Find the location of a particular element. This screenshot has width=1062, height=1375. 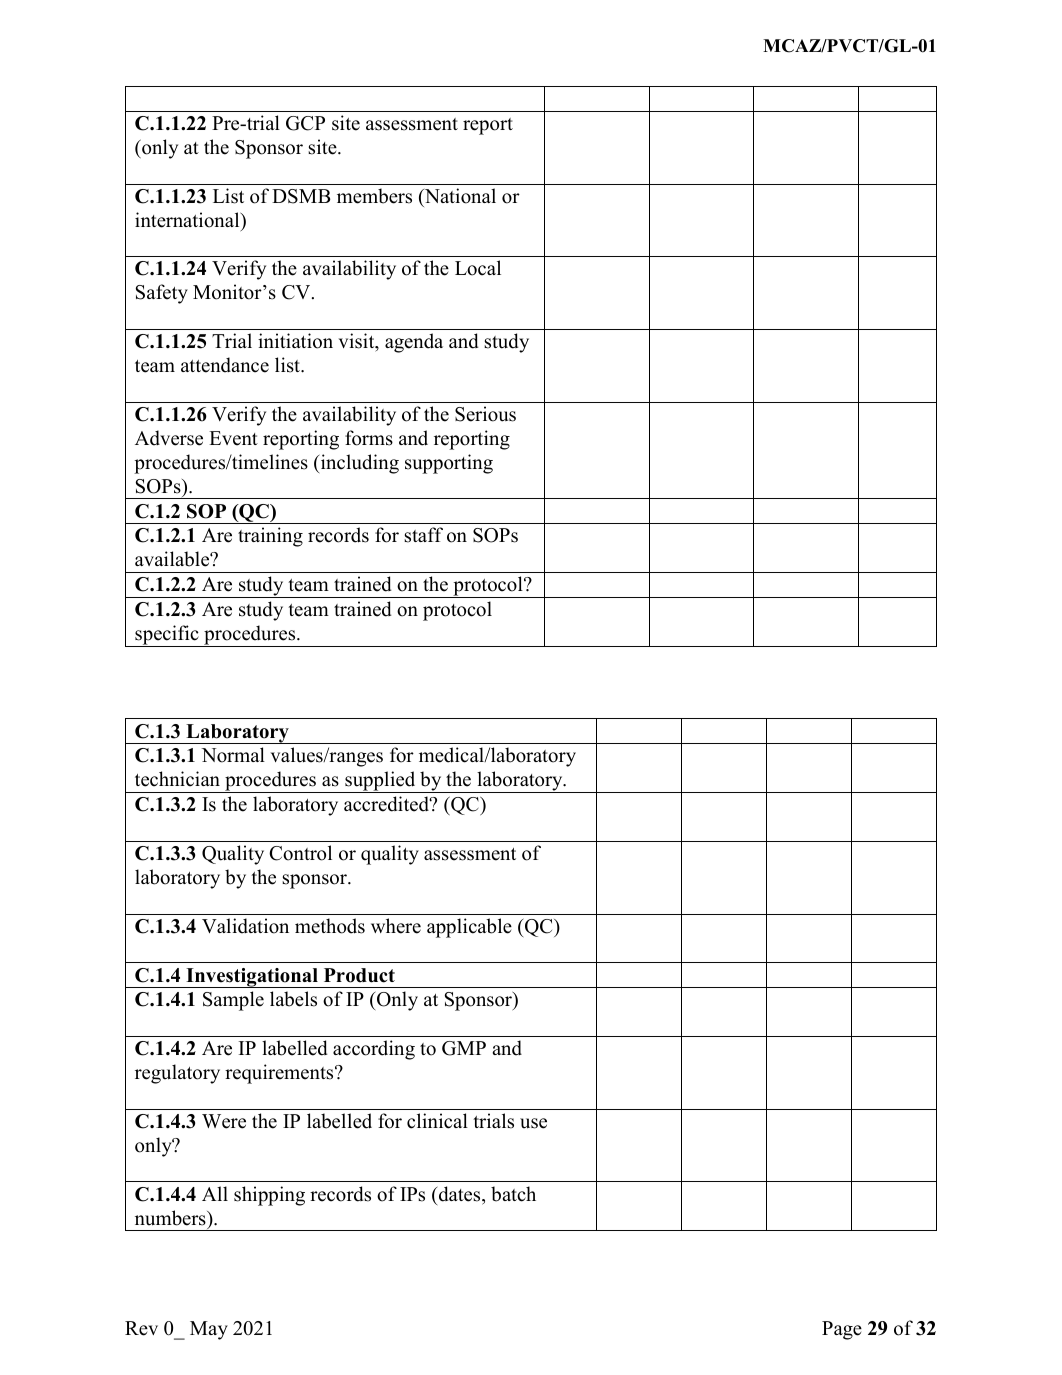

supplied is located at coordinates (380, 782).
